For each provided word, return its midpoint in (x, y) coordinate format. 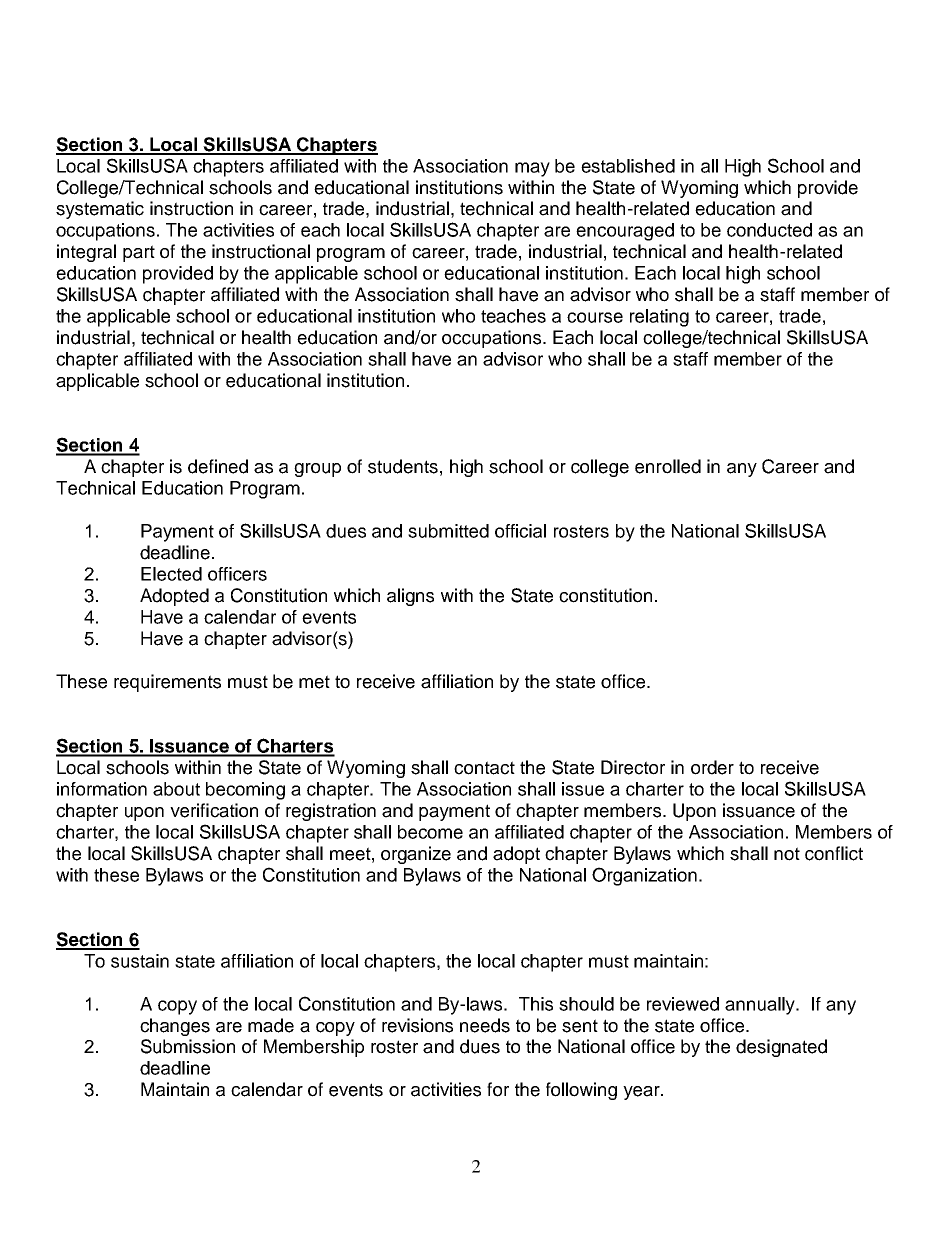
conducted (769, 230)
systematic (100, 210)
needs (485, 1025)
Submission (188, 1046)
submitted (448, 531)
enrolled (668, 466)
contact (484, 768)
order (712, 767)
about (176, 789)
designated (781, 1048)
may (532, 169)
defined (218, 466)
